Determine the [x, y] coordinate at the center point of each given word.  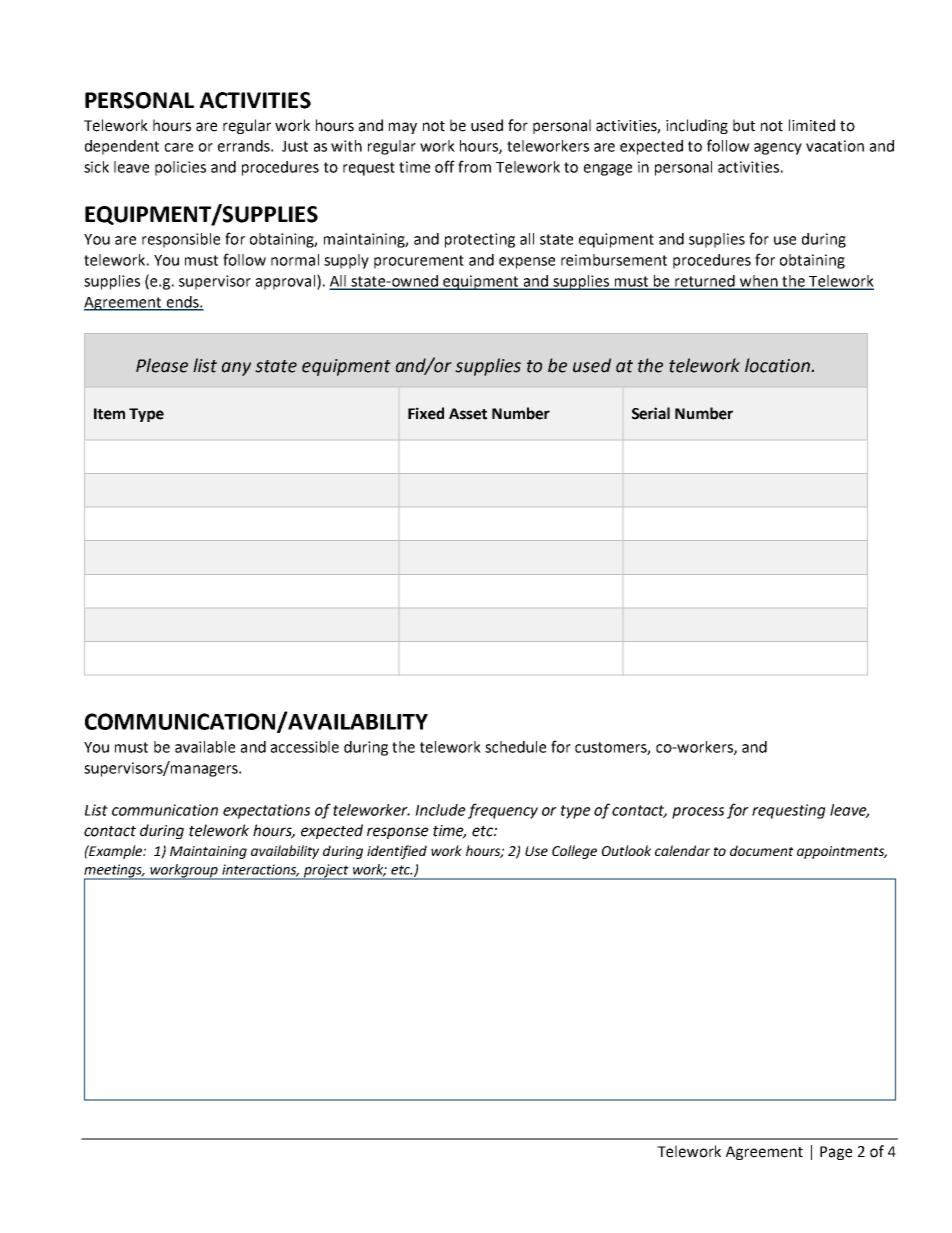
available [205, 747]
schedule [515, 747]
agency [778, 149]
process [698, 813]
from [474, 166]
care [179, 147]
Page [836, 1153]
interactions [260, 870]
